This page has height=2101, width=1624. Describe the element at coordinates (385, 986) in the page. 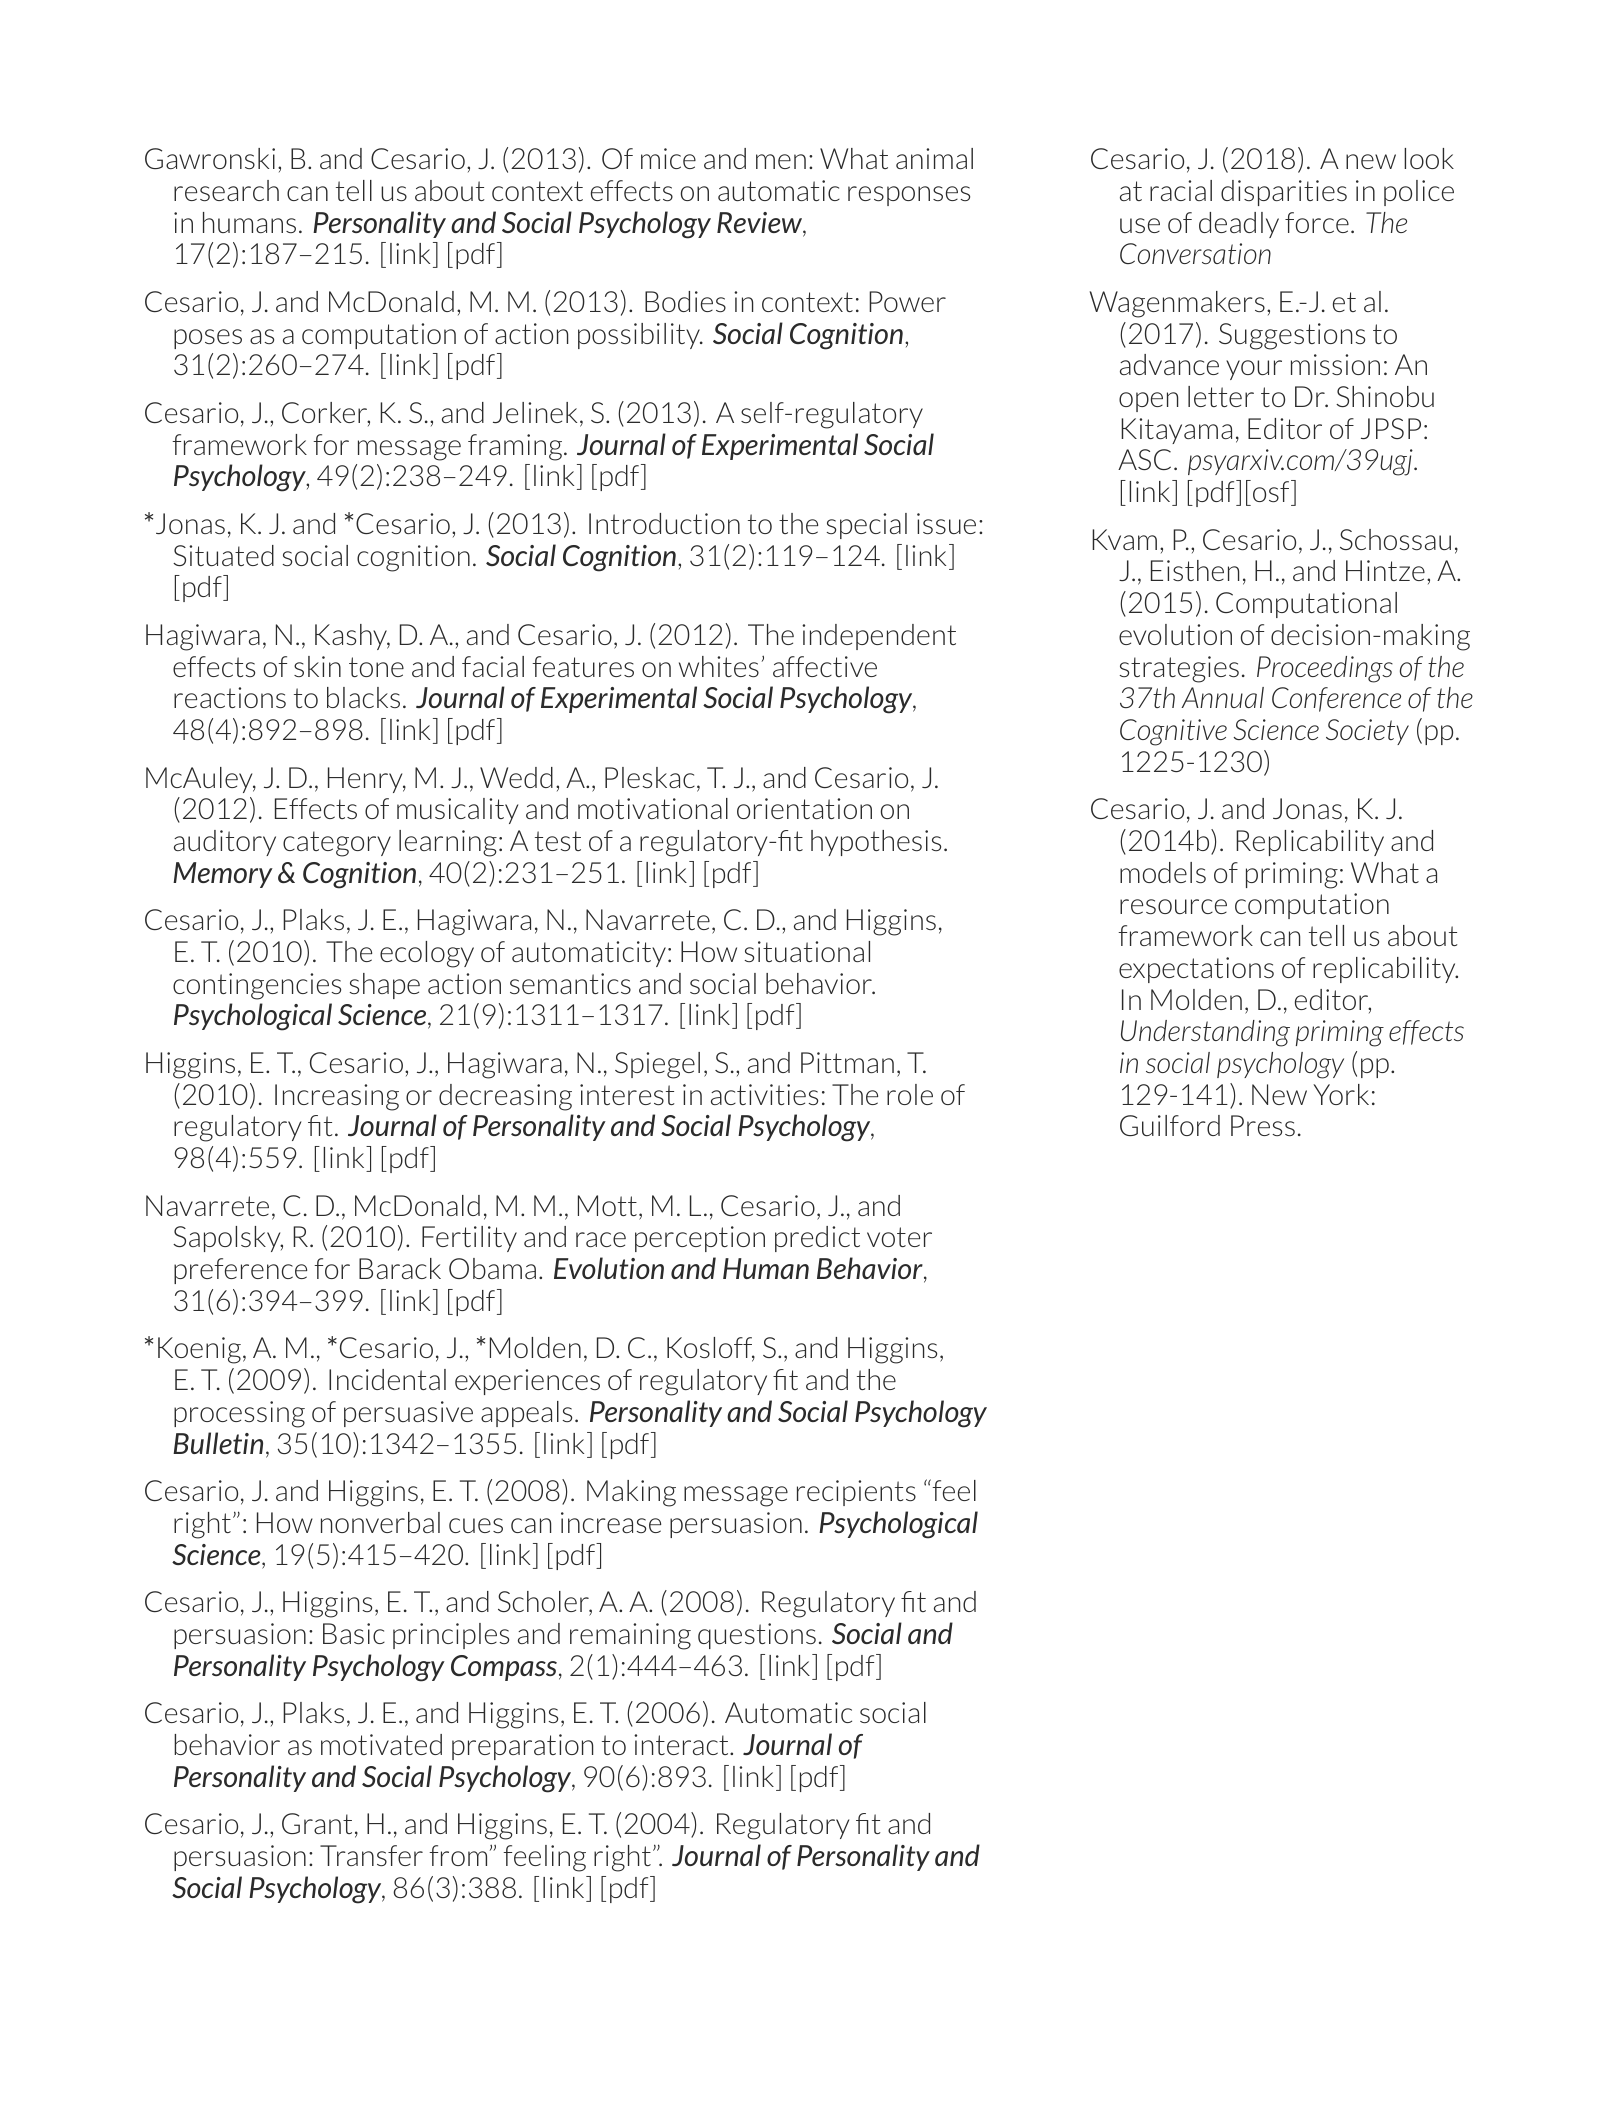

I see `shape` at that location.
